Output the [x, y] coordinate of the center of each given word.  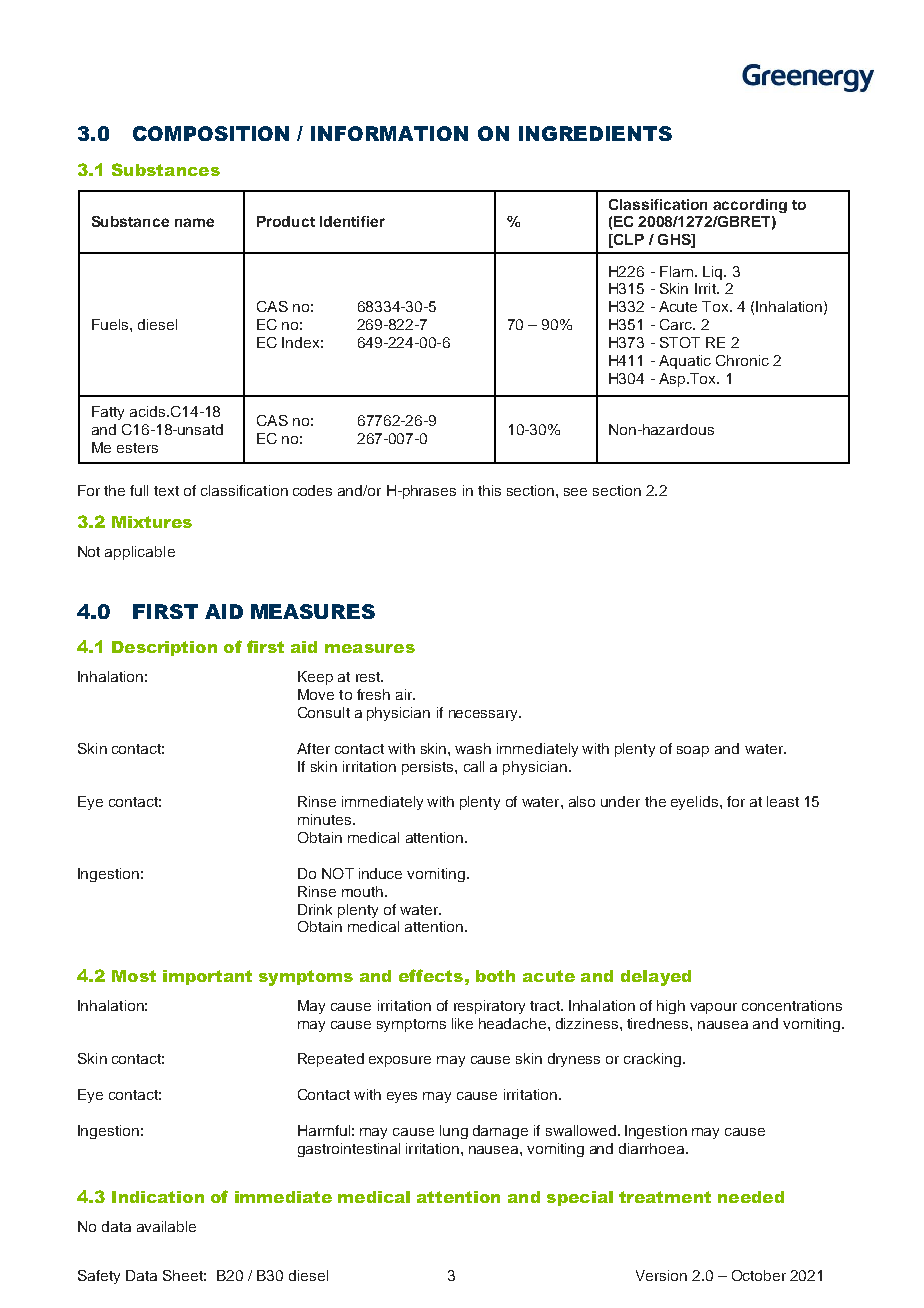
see [575, 492]
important [207, 977]
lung [454, 1132]
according [750, 206]
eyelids [696, 803]
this [489, 490]
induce [380, 873]
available [166, 1226]
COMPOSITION [211, 133]
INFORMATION [389, 133]
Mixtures [152, 522]
